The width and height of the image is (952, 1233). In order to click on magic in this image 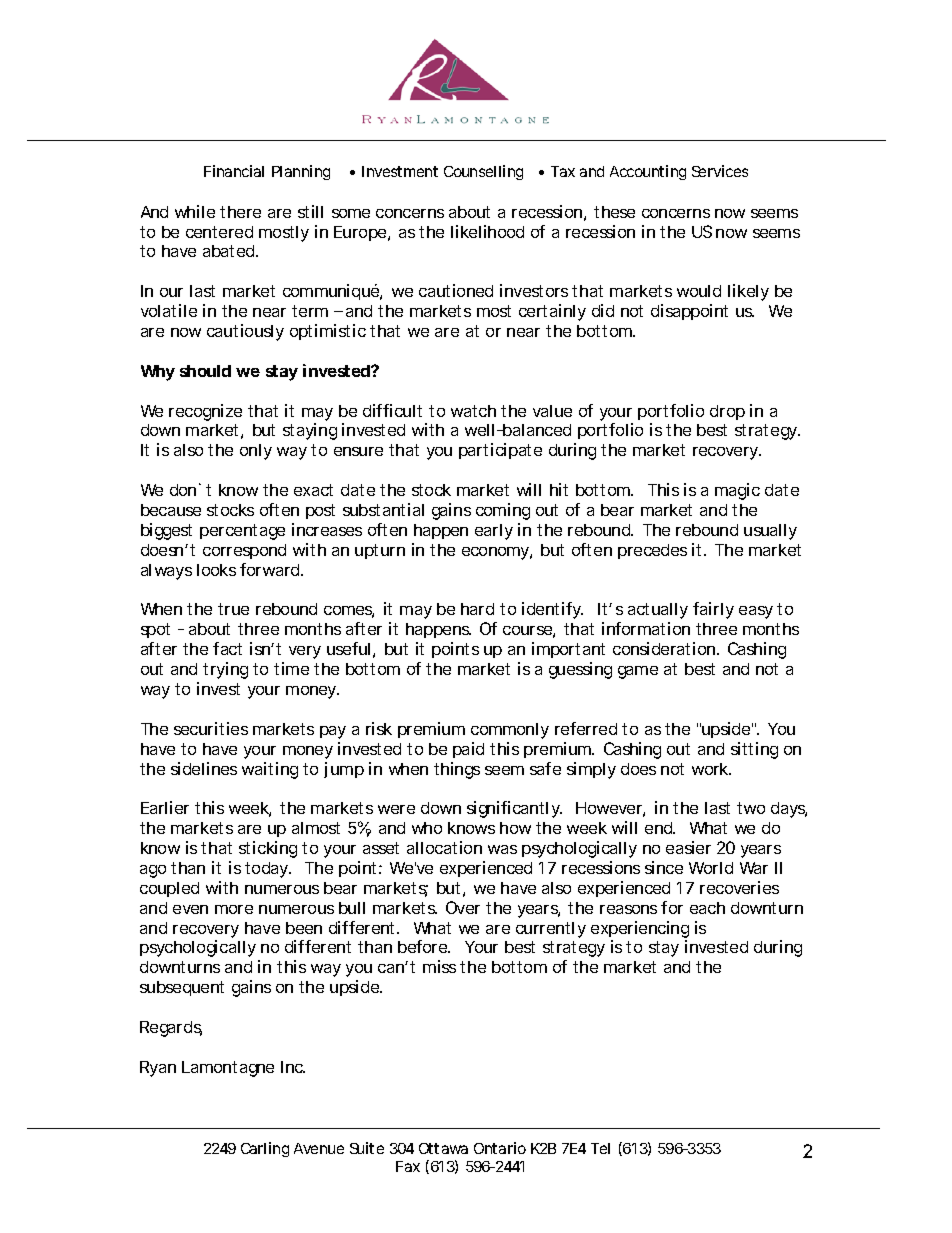, I will do `click(737, 491)`.
